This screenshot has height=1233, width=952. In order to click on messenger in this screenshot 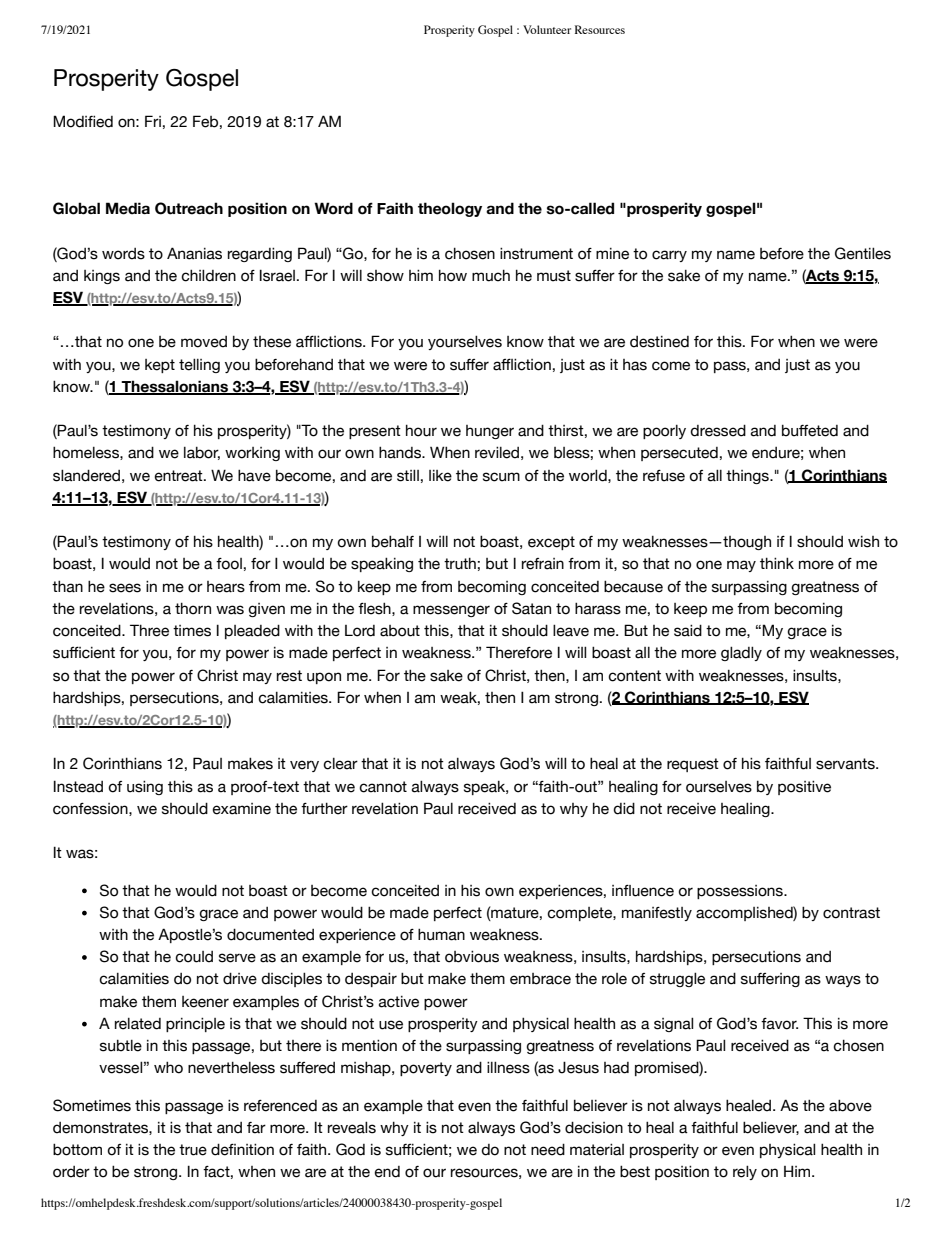, I will do `click(451, 611)`.
